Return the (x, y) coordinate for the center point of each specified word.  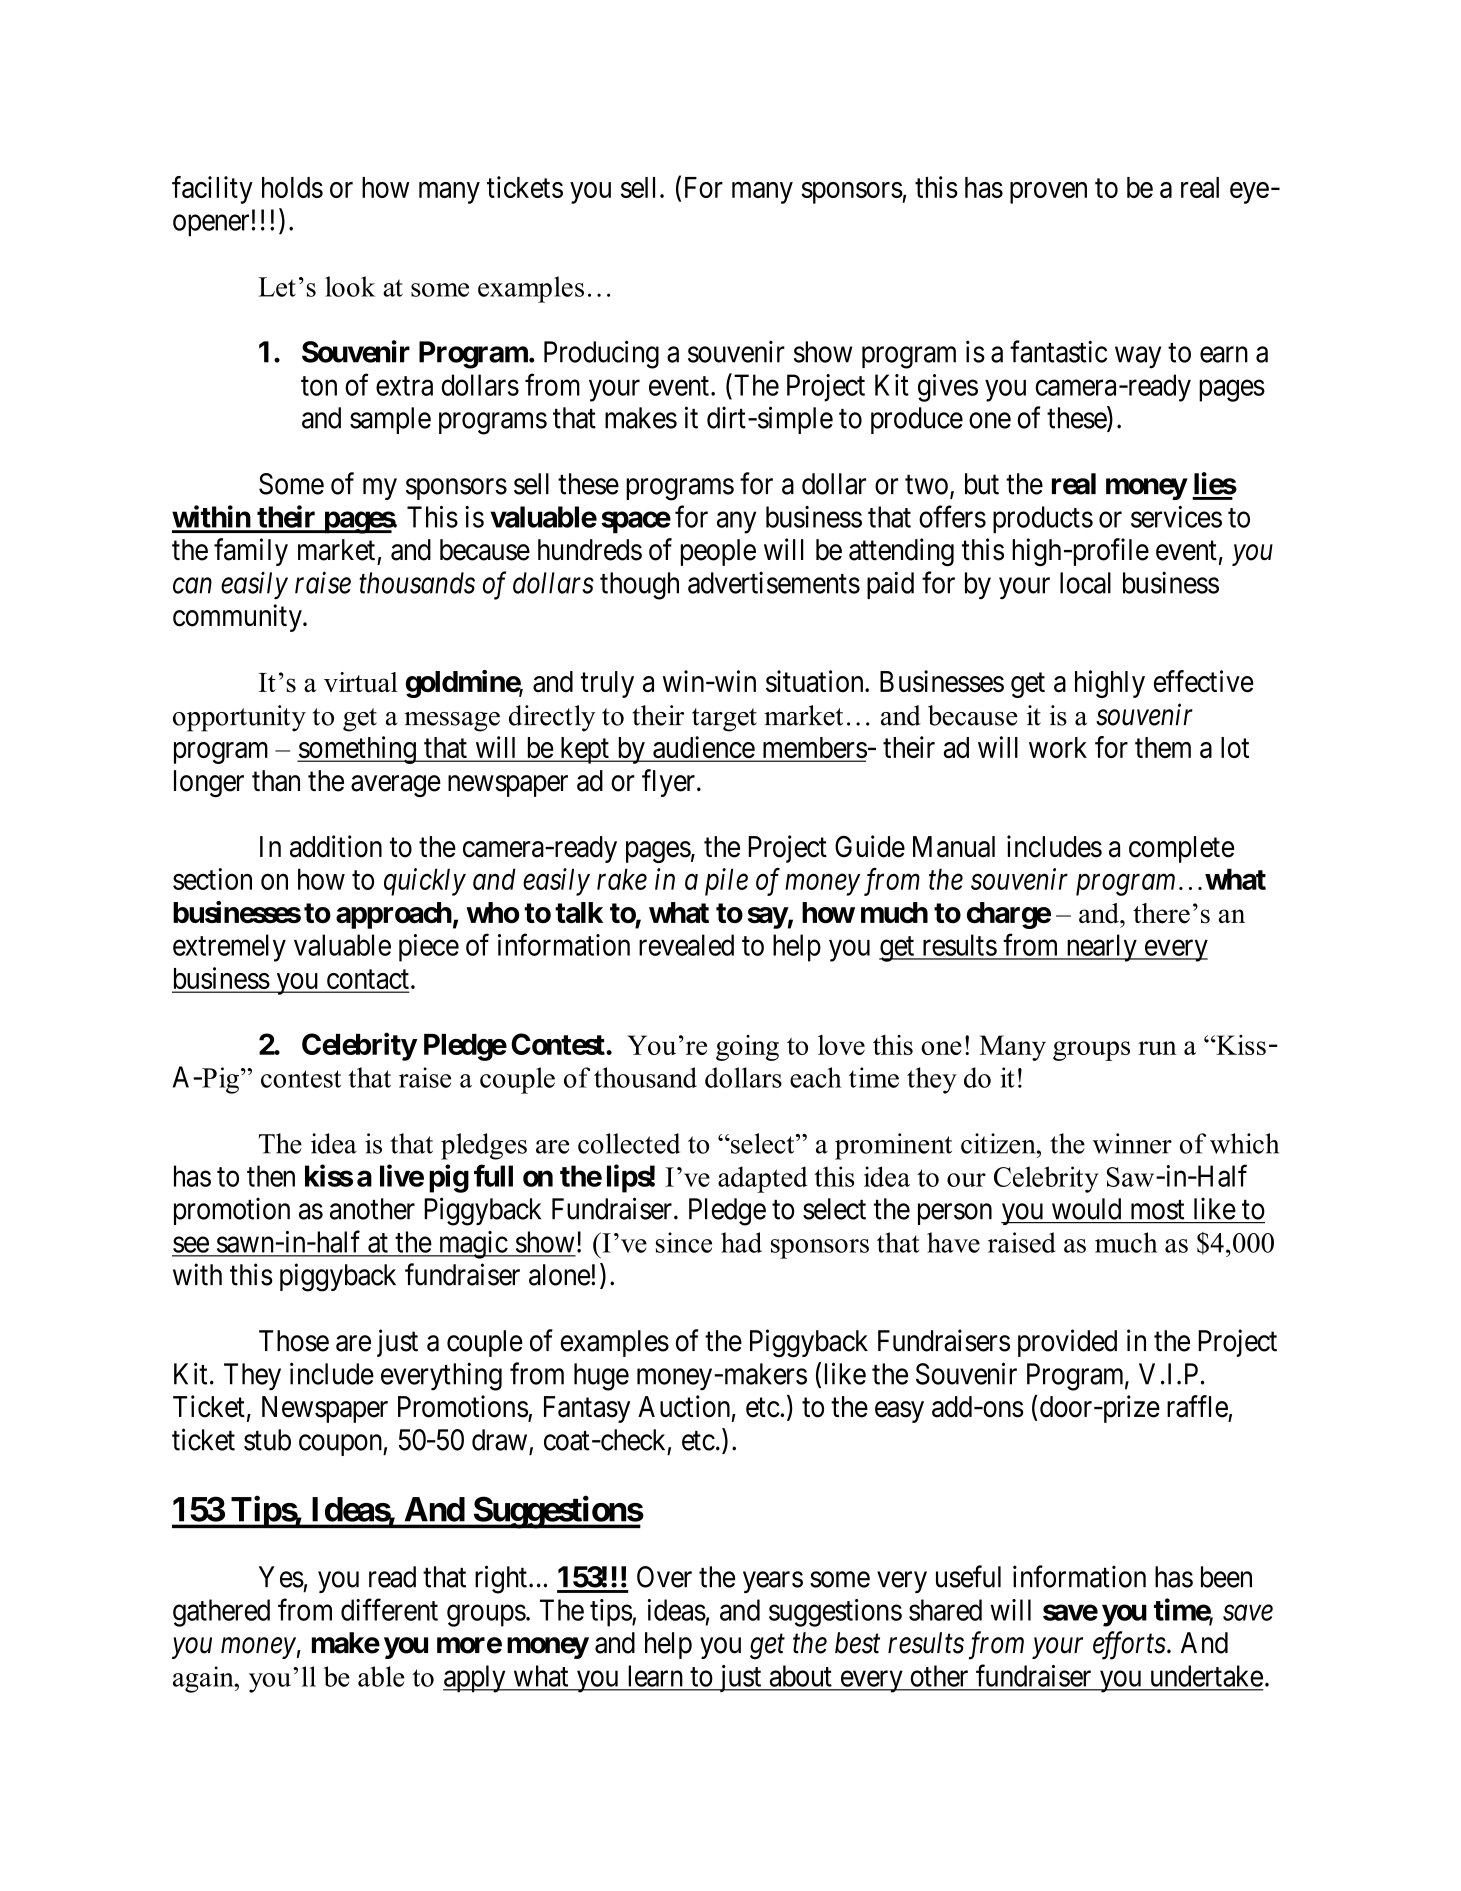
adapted (763, 1179)
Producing (601, 354)
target (724, 720)
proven (1048, 193)
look (350, 286)
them (1163, 747)
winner (1132, 1143)
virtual (361, 682)
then (271, 1176)
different (389, 1609)
